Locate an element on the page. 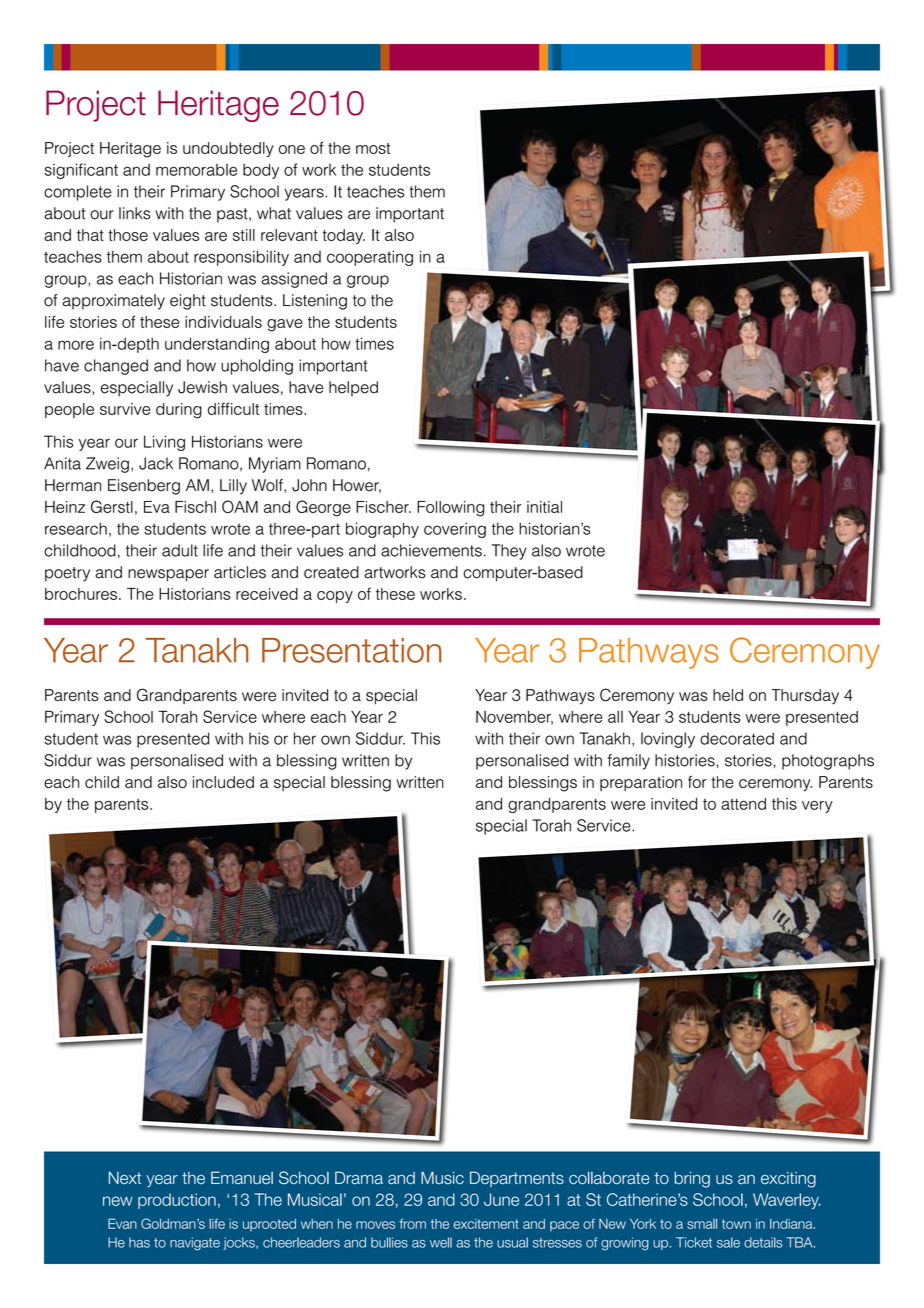 This image has width=924, height=1308. cooperating is located at coordinates (370, 258).
